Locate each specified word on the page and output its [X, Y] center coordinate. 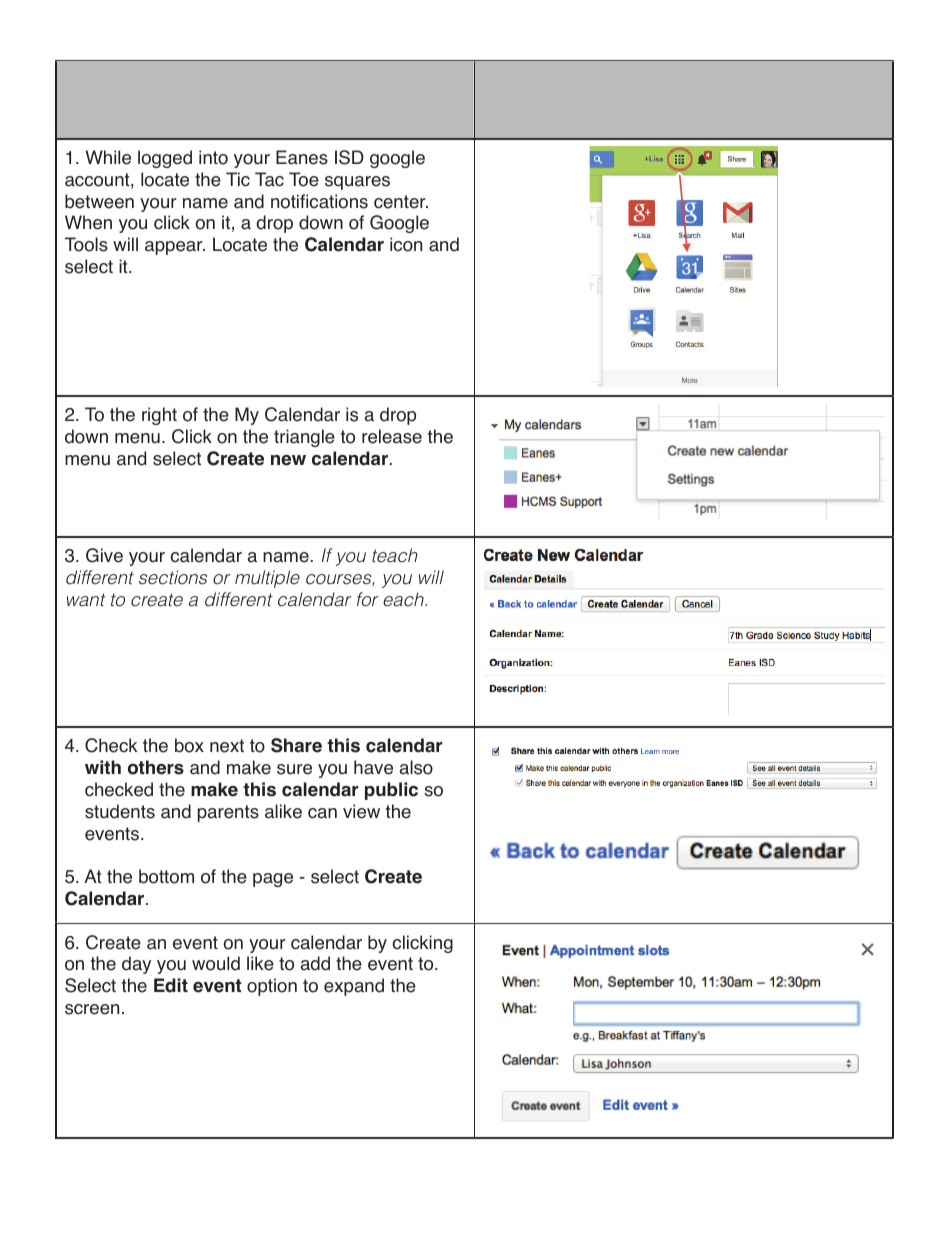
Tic [238, 179]
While [108, 157]
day [136, 965]
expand [354, 987]
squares [357, 183]
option [272, 987]
